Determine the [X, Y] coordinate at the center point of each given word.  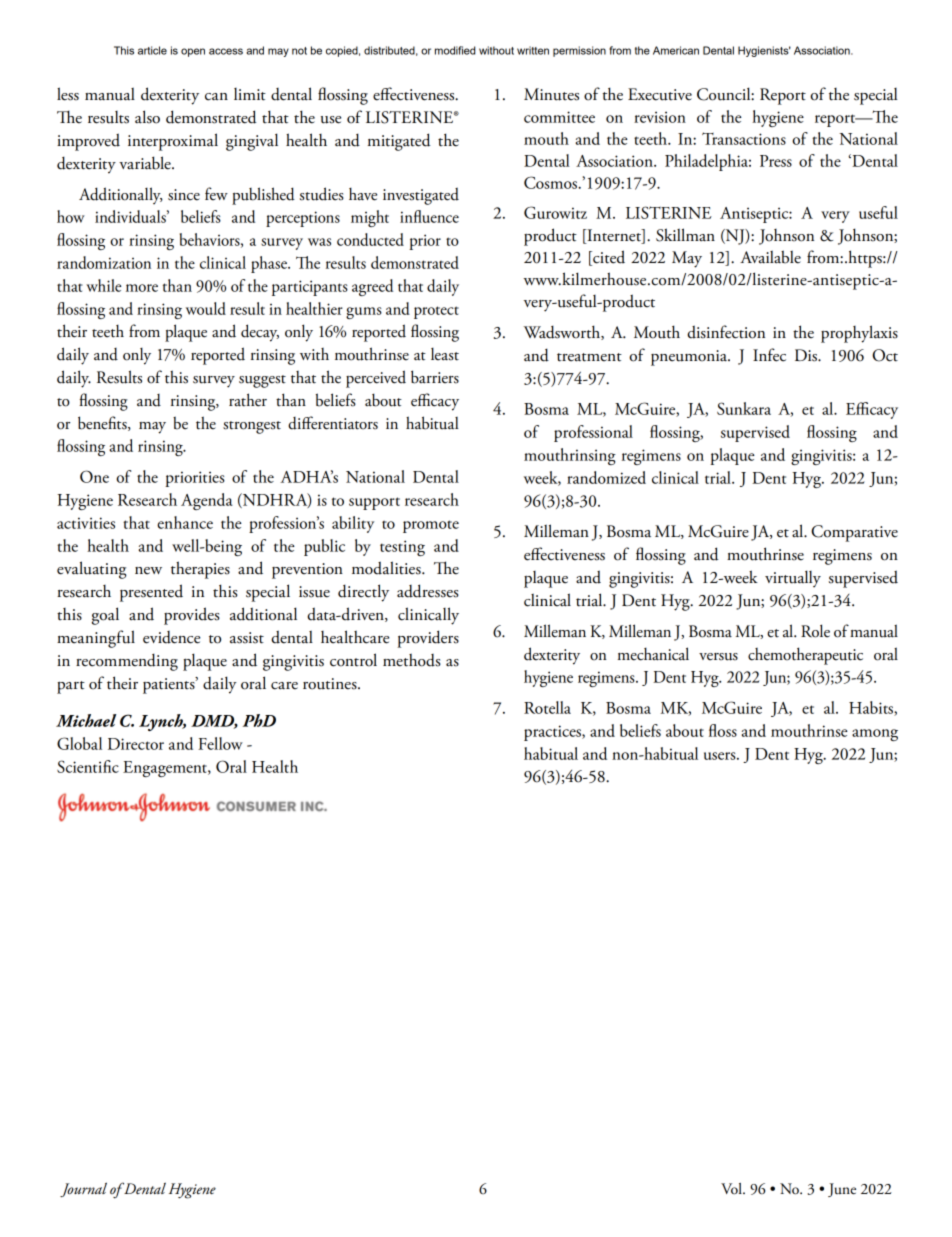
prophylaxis [859, 334]
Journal [83, 1189]
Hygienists [764, 51]
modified [455, 50]
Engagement [166, 769]
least [445, 354]
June [842, 1190]
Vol [732, 1189]
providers [428, 639]
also [147, 117]
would [206, 308]
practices [553, 733]
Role [815, 631]
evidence [171, 637]
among [875, 735]
